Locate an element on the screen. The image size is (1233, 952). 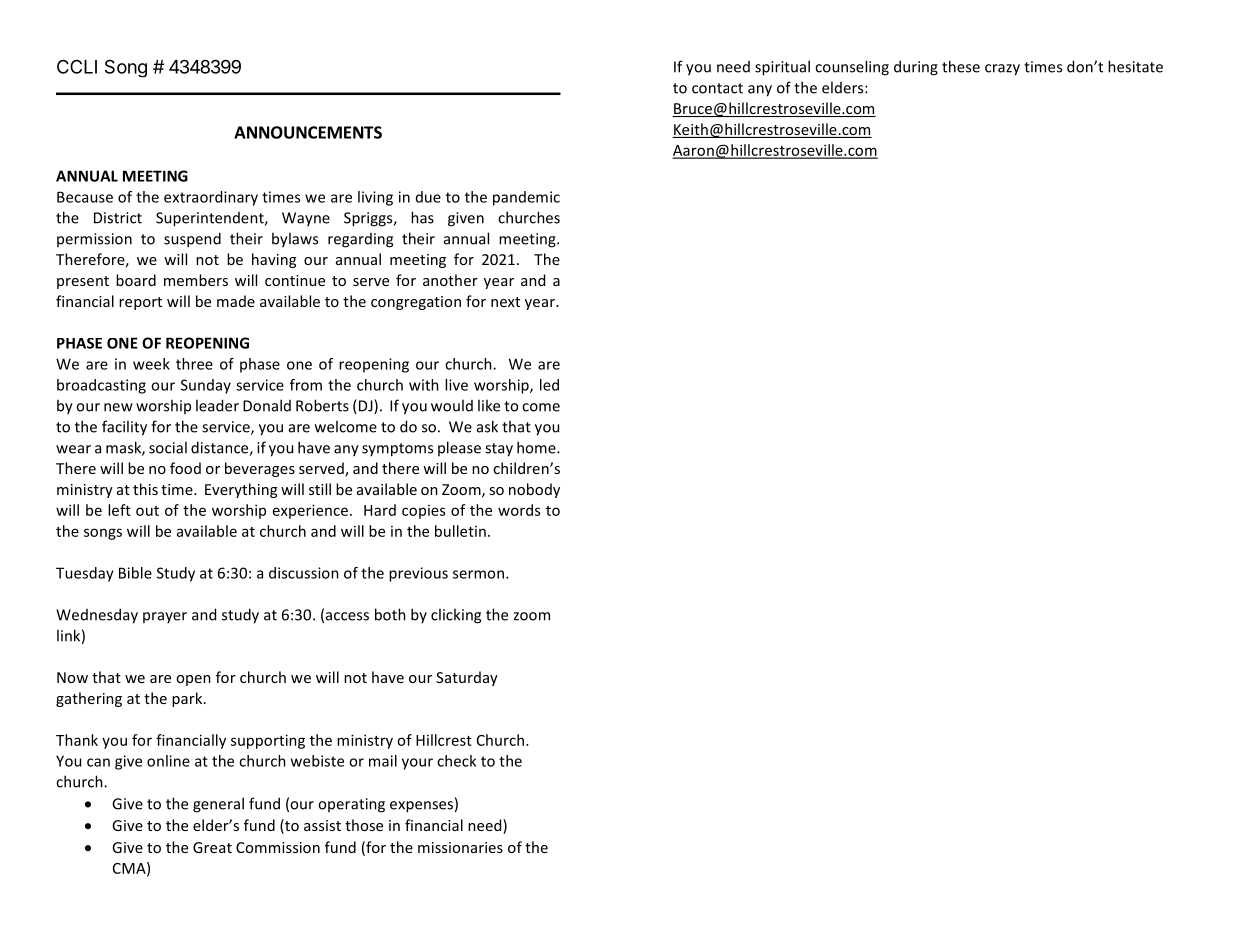
general is located at coordinates (218, 805).
